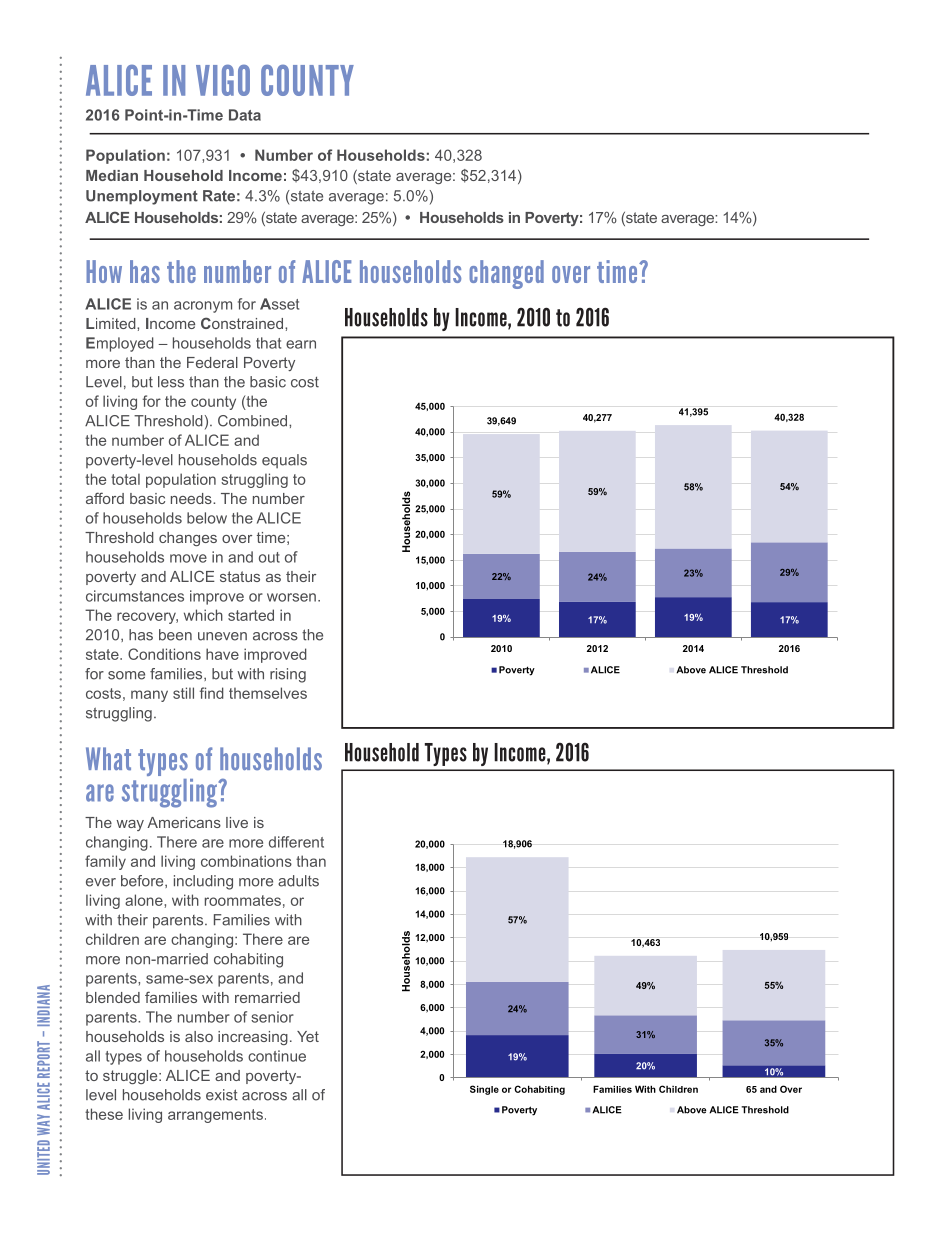 The height and width of the page is (1233, 952). What do you see at coordinates (279, 304) in the page?
I see `Asset` at bounding box center [279, 304].
